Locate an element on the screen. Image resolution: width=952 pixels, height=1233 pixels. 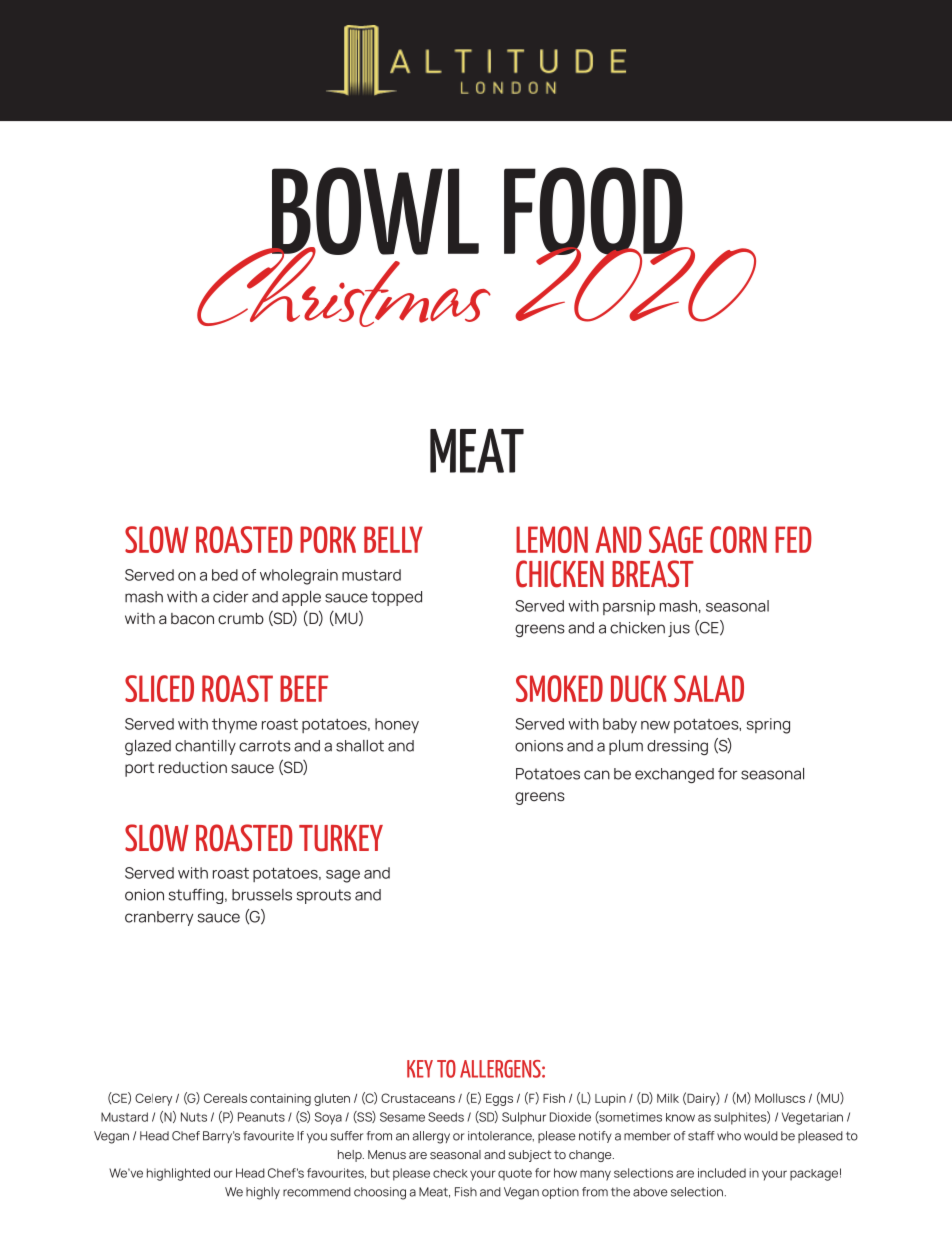
thyme is located at coordinates (234, 725).
